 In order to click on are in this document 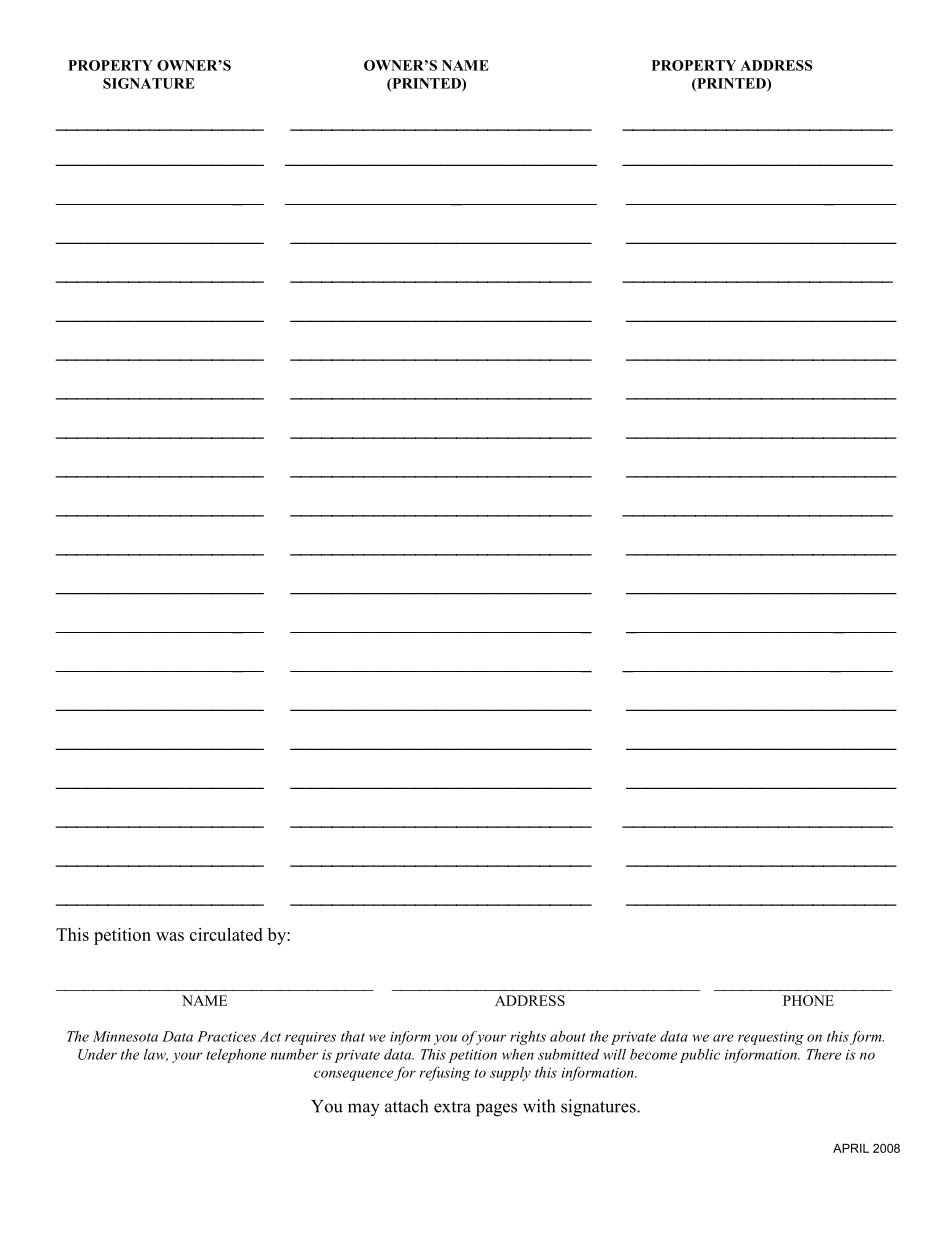, I will do `click(723, 1038)`.
